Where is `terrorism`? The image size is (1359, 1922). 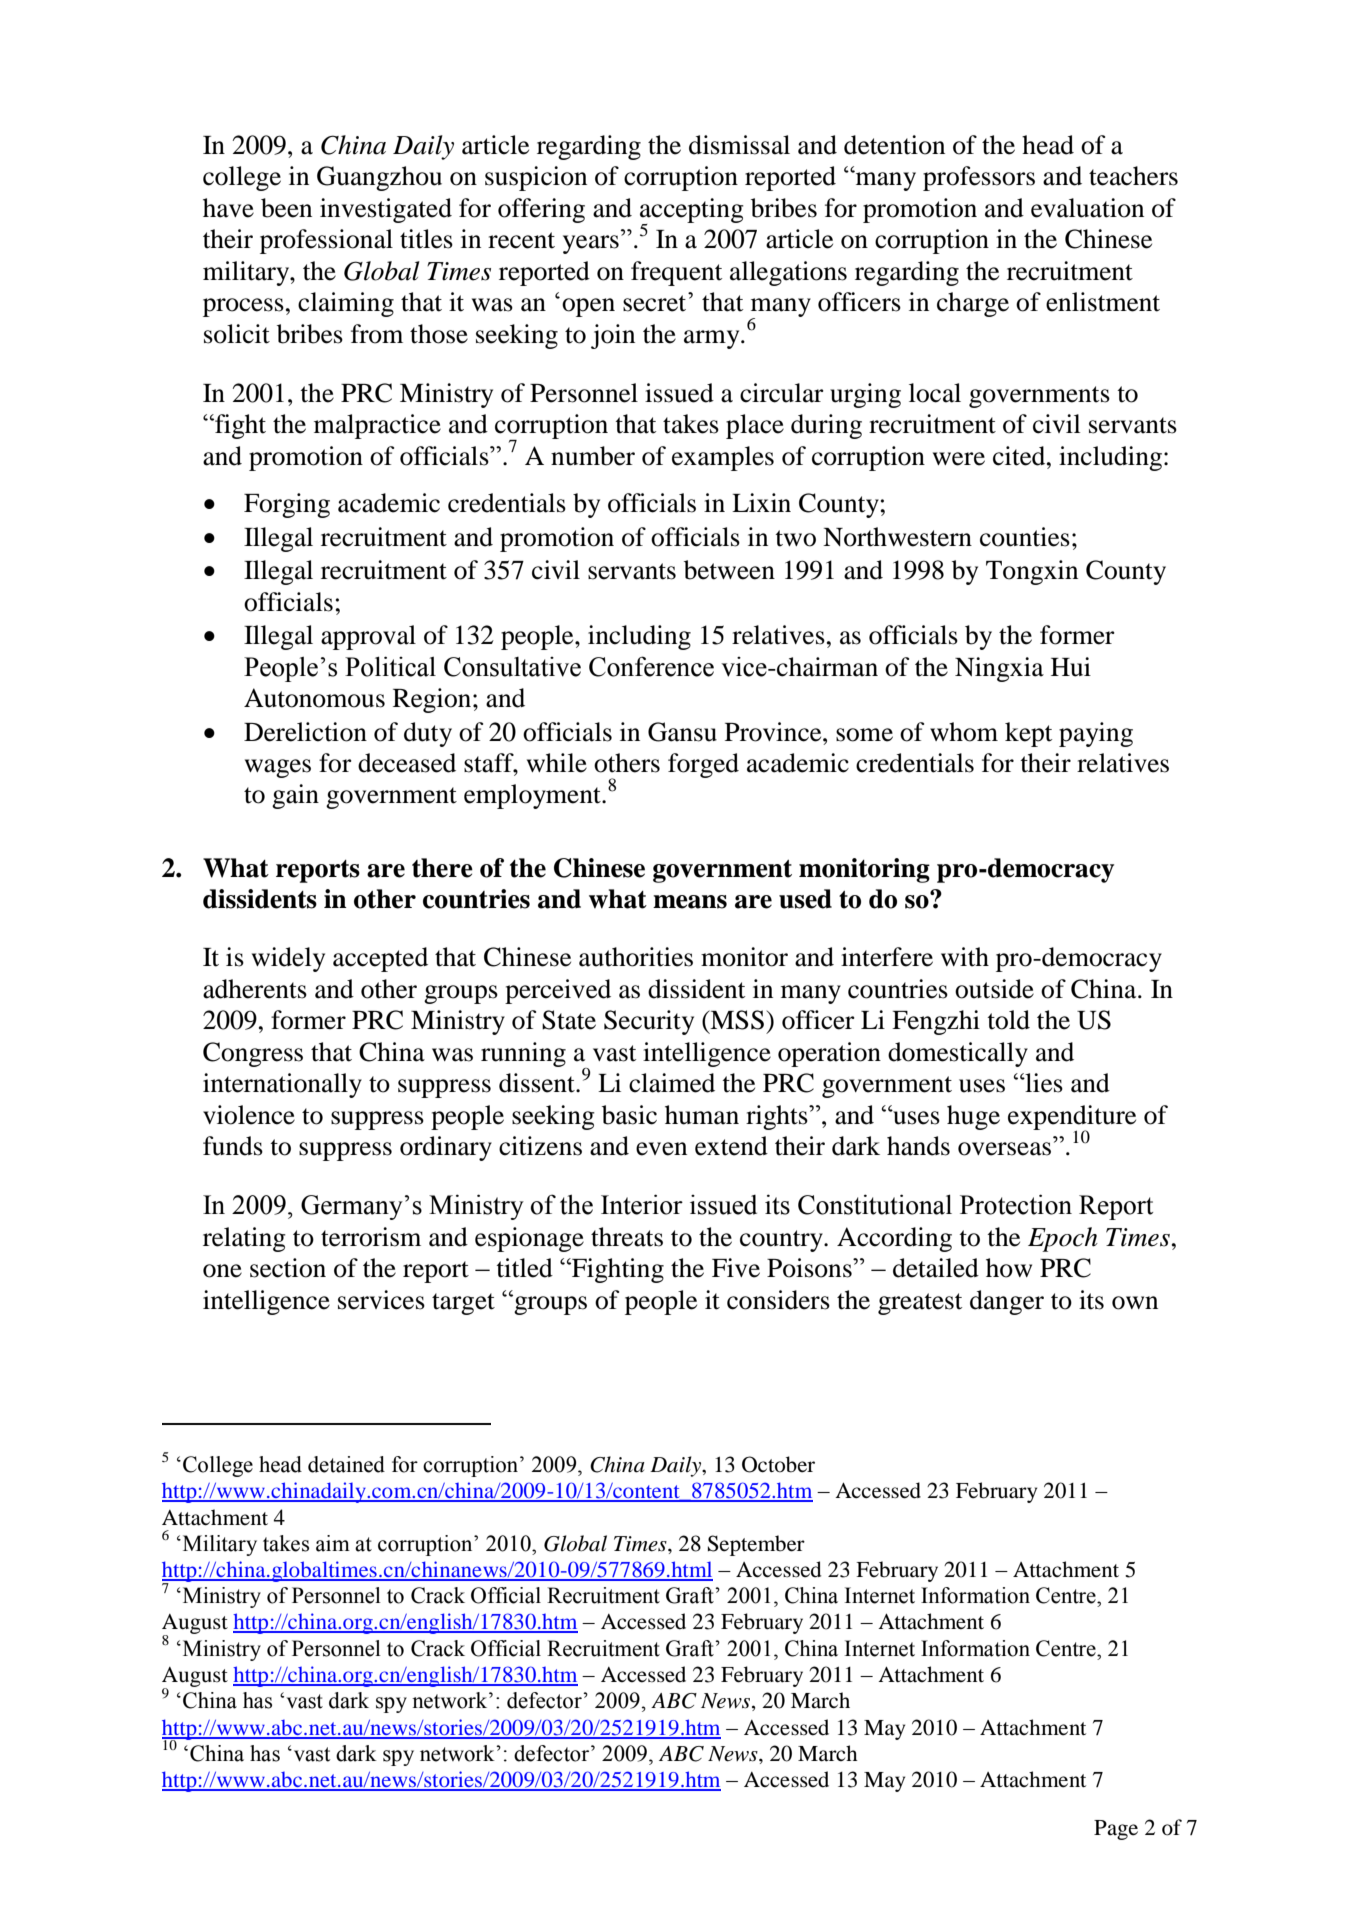 terrorism is located at coordinates (371, 1237).
